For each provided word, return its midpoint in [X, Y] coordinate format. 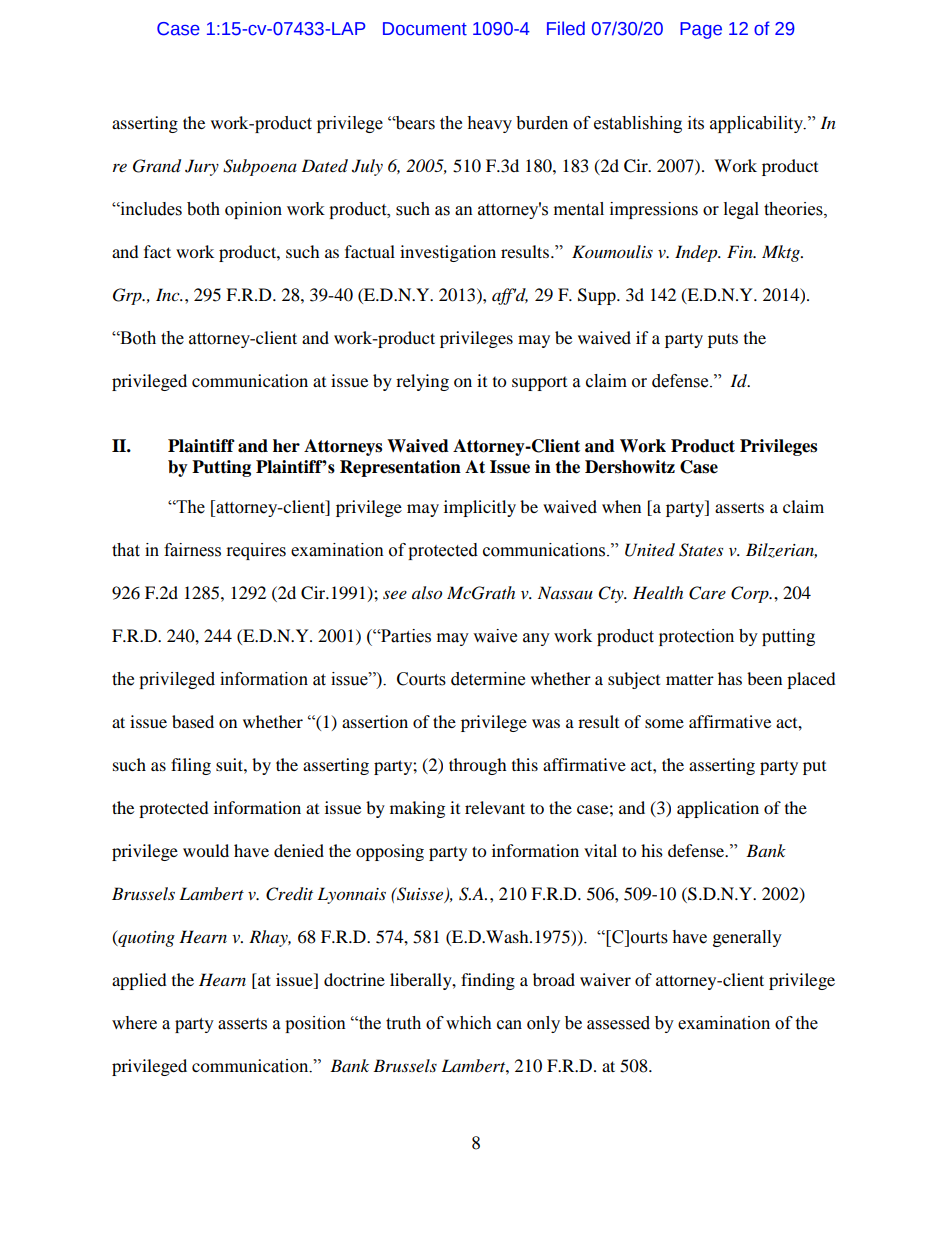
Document [425, 29]
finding [488, 981]
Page [701, 30]
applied [139, 981]
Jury [202, 167]
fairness [192, 550]
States [701, 550]
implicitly [480, 508]
